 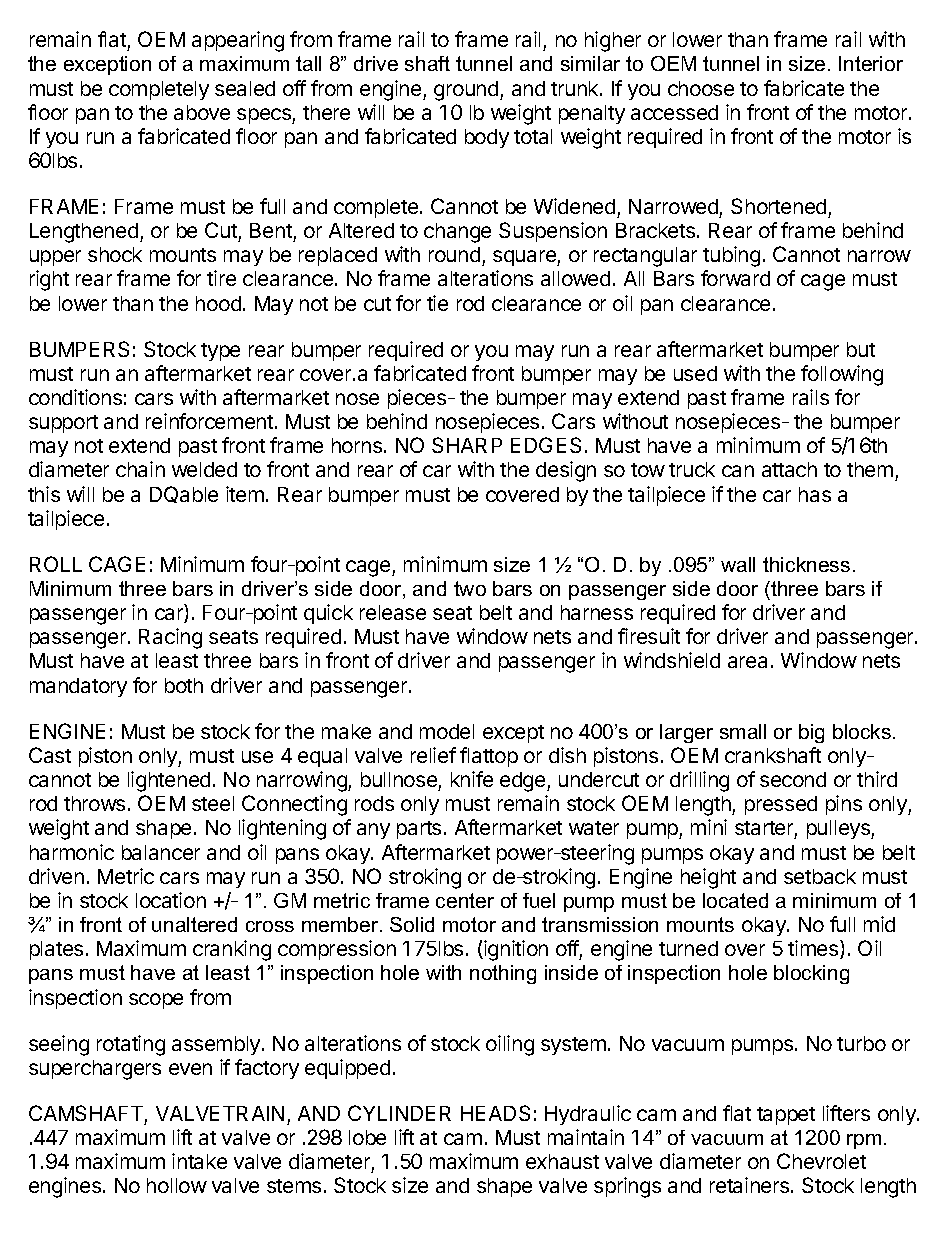 What do you see at coordinates (487, 138) in the screenshot?
I see `body` at bounding box center [487, 138].
